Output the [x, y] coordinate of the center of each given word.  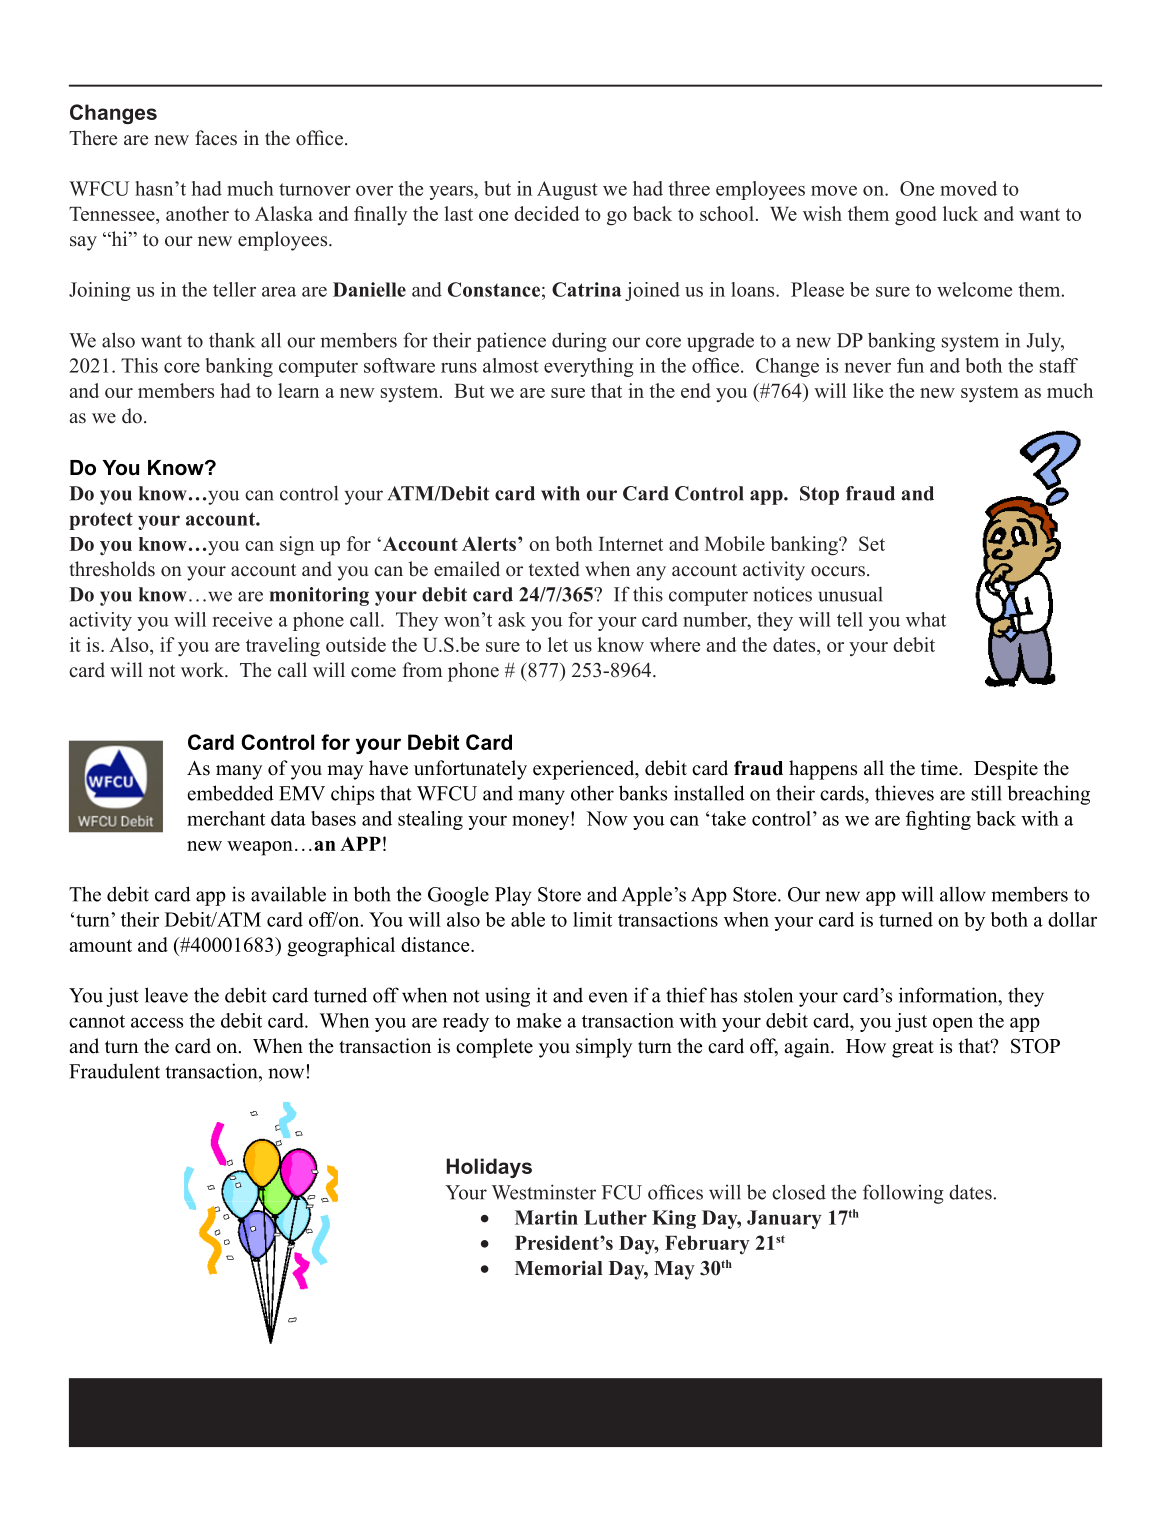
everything [589, 367]
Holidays [489, 1168]
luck [960, 213]
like [868, 390]
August [567, 190]
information [949, 995]
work [203, 670]
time [940, 768]
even [608, 997]
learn [298, 390]
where [675, 644]
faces [216, 138]
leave [166, 995]
